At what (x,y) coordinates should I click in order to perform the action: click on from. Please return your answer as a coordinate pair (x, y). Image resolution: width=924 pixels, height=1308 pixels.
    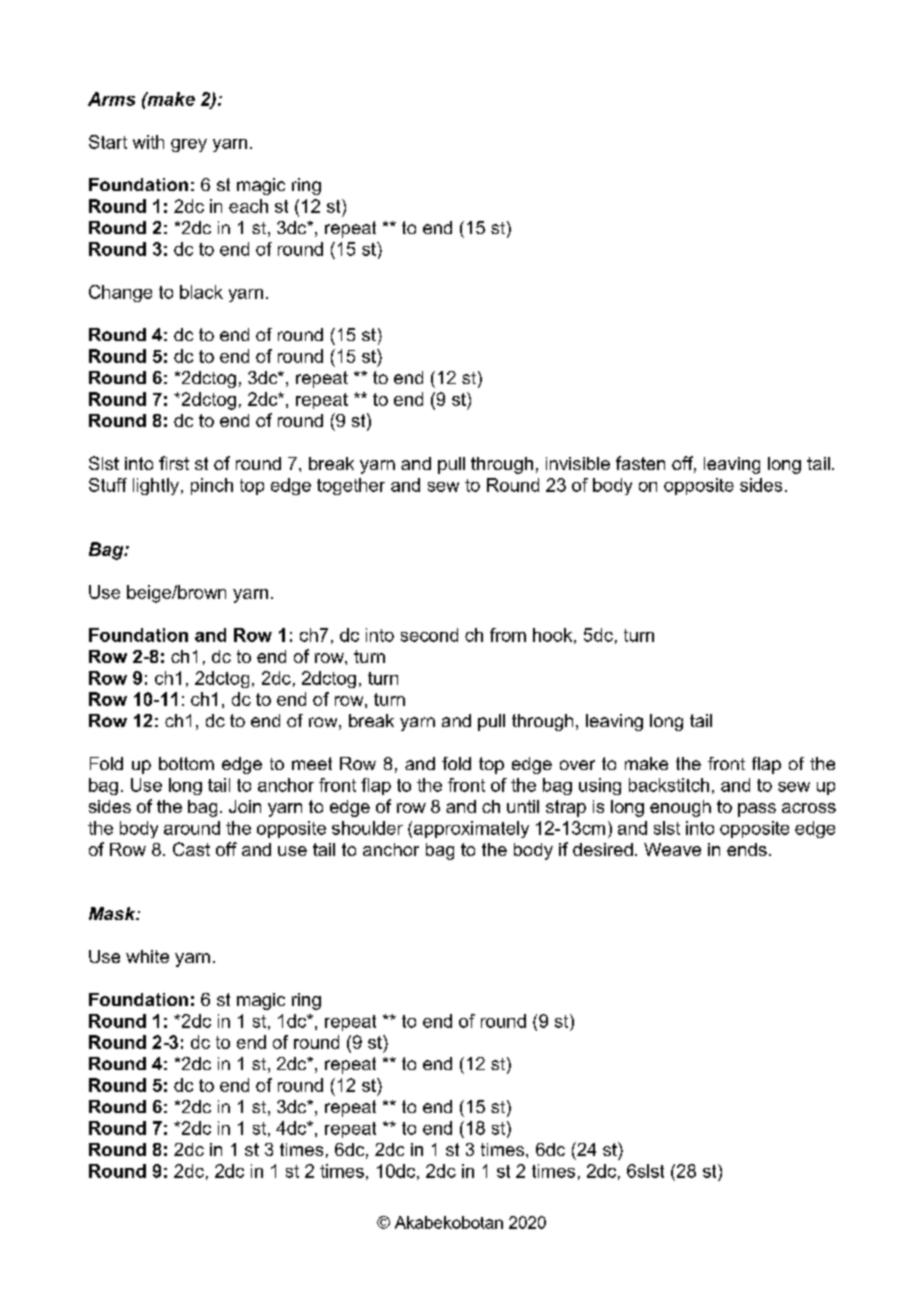
    Looking at the image, I should click on (508, 635).
